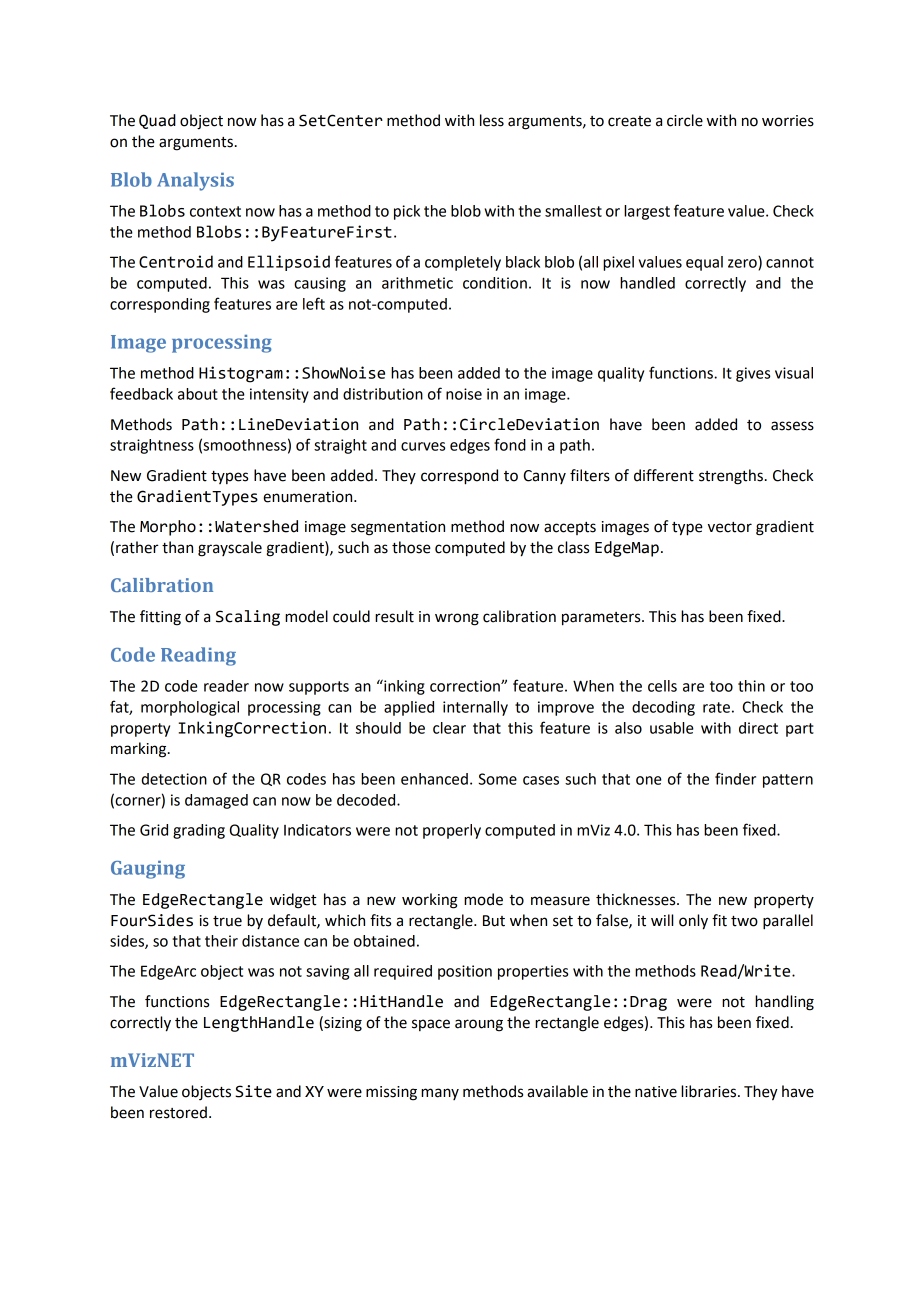  Describe the element at coordinates (248, 618) in the screenshot. I see `Scaling` at that location.
